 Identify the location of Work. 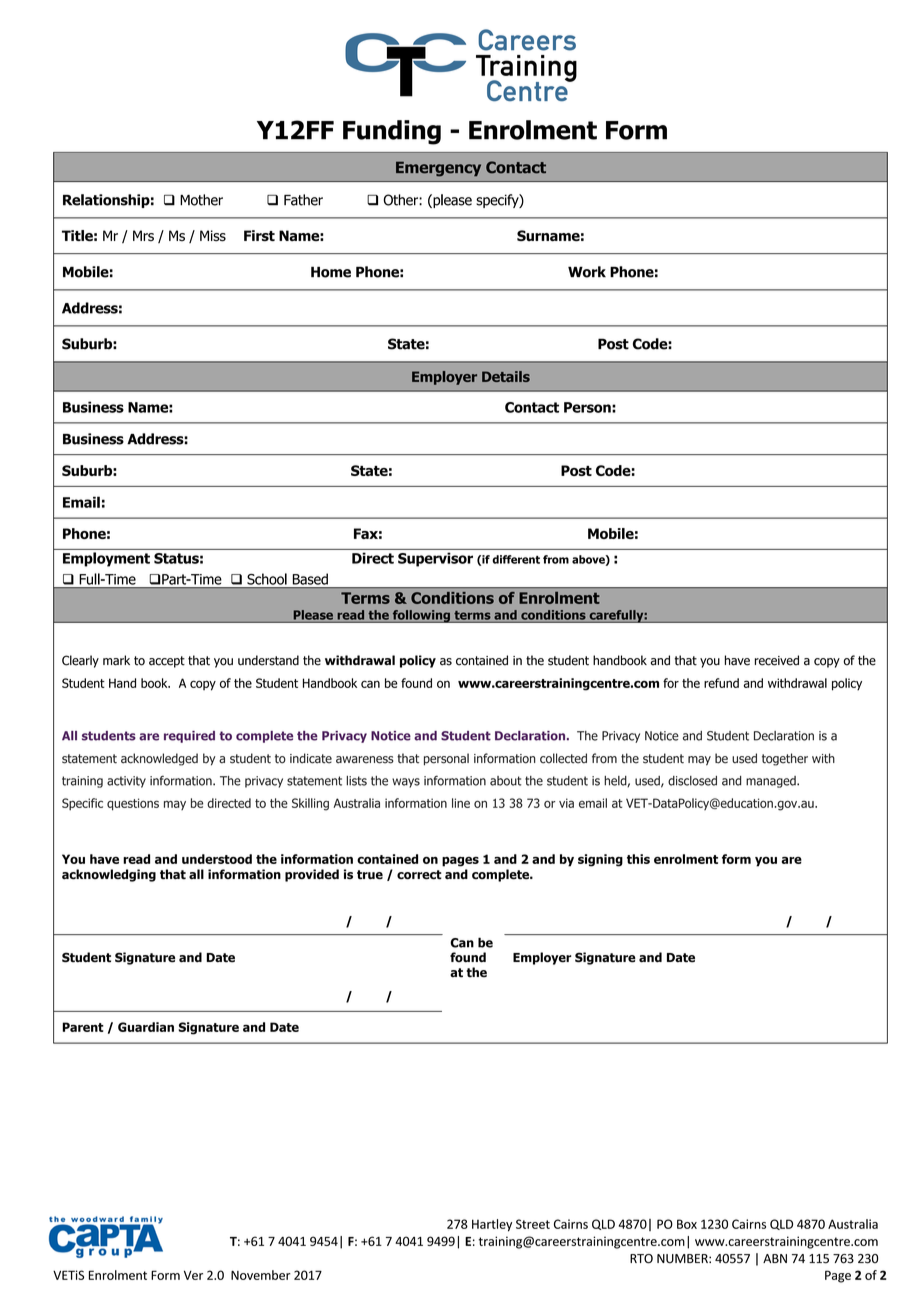
(587, 272).
